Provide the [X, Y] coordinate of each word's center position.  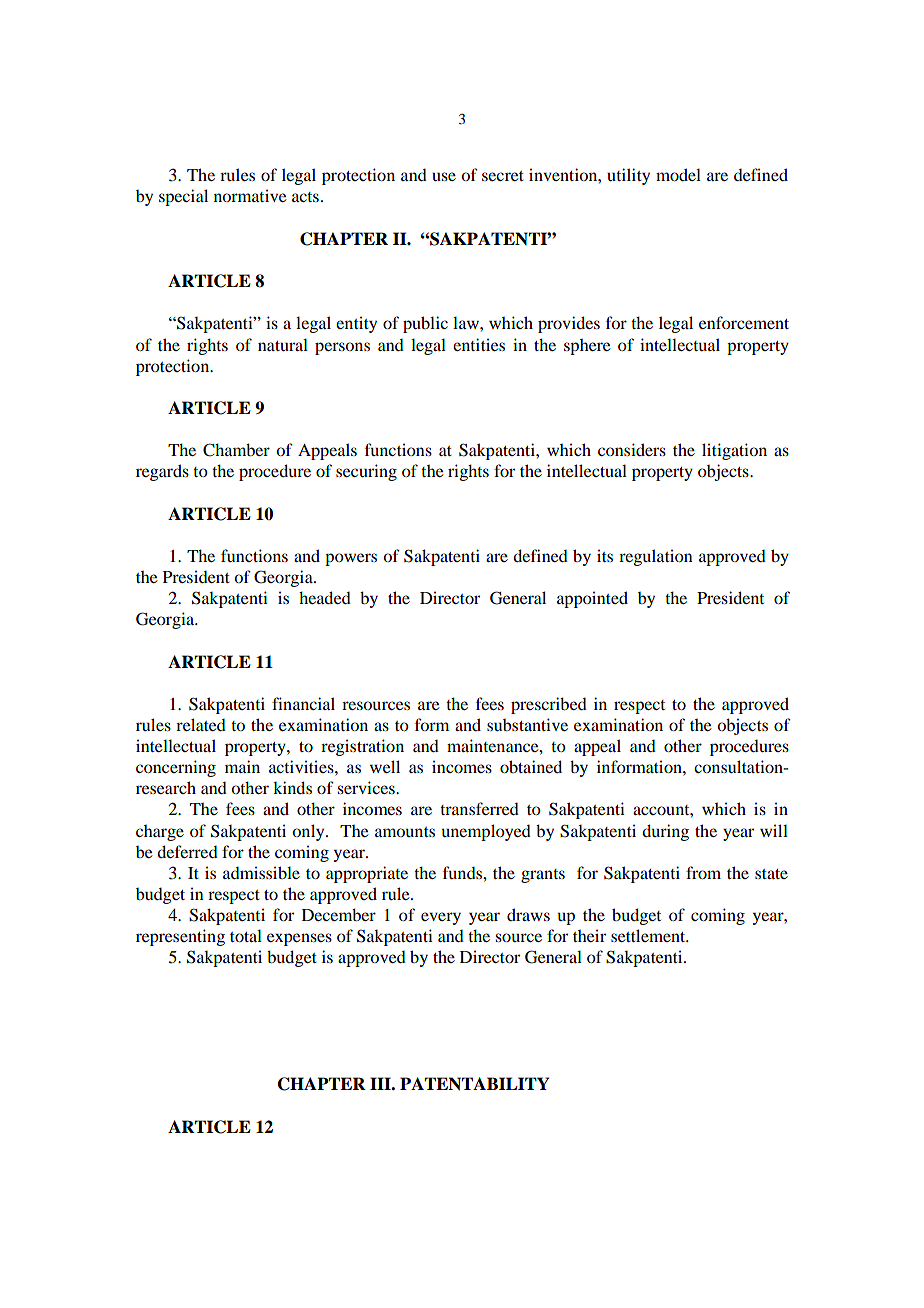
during [665, 832]
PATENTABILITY [474, 1084]
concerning [176, 768]
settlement [649, 935]
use [444, 176]
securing [366, 472]
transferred [479, 808]
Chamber [236, 450]
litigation [734, 451]
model [678, 174]
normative [250, 195]
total [246, 935]
